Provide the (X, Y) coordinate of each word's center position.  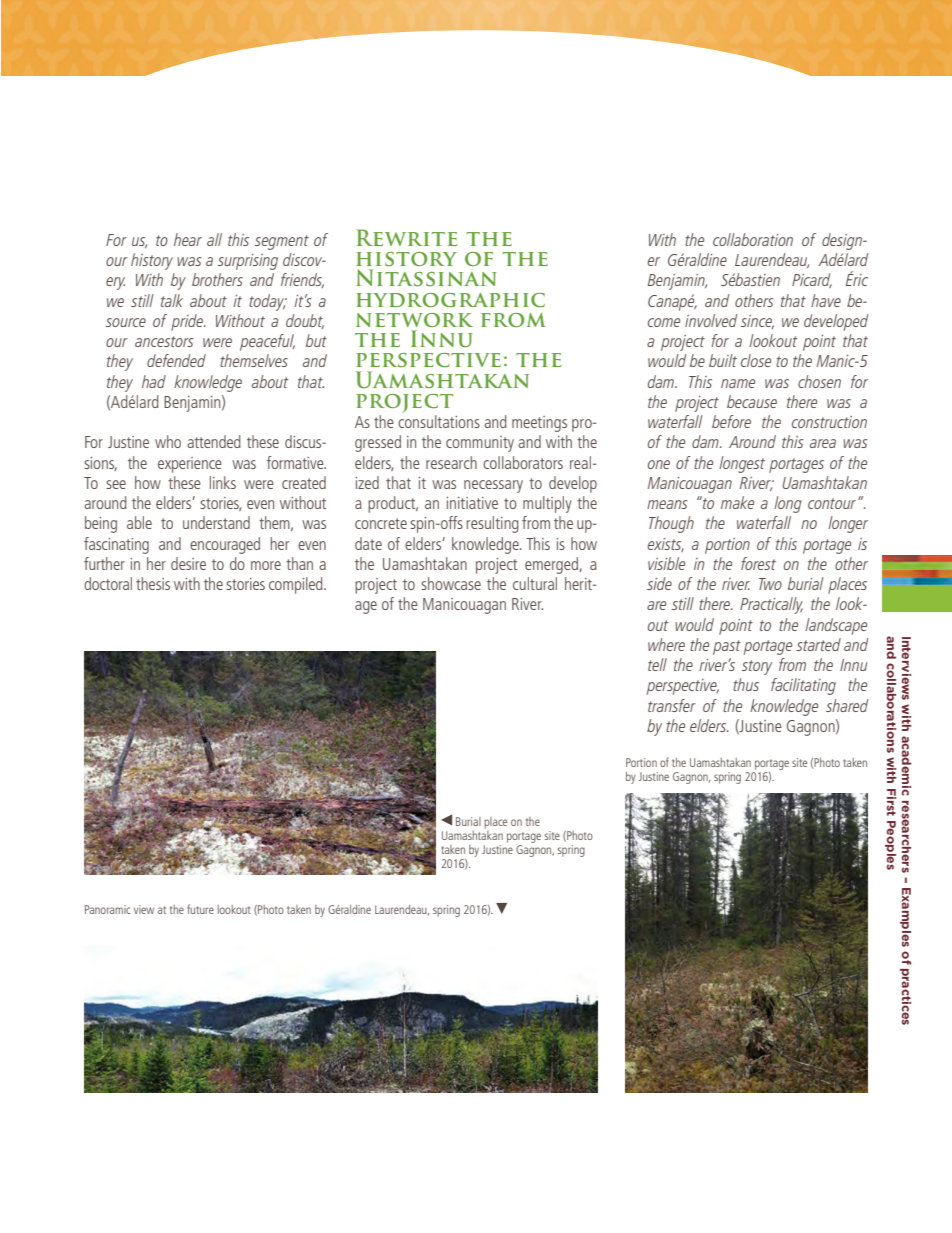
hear (188, 239)
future (200, 909)
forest (758, 563)
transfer (672, 705)
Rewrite (406, 237)
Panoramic (108, 909)
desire (188, 563)
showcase (451, 583)
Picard (812, 280)
